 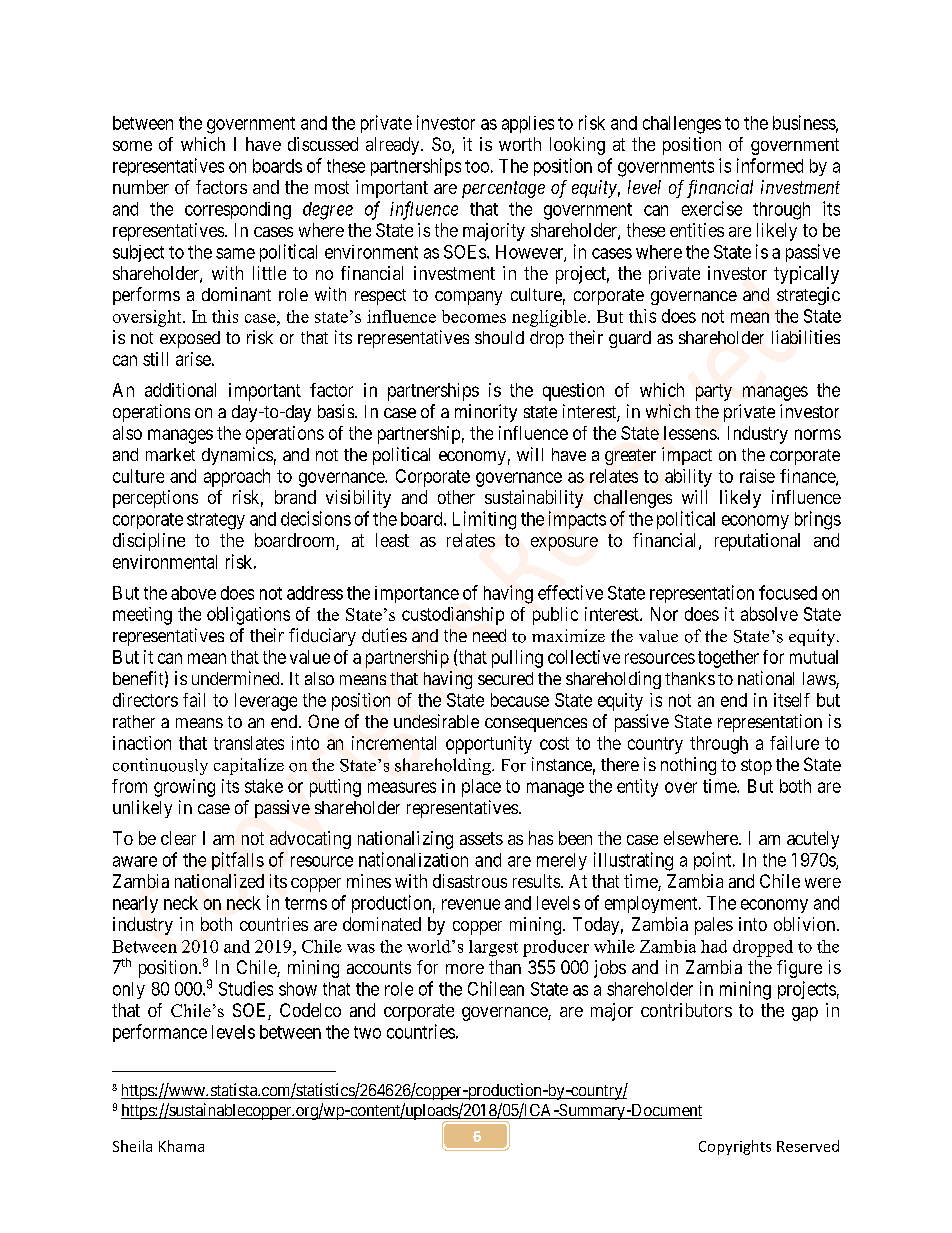 What do you see at coordinates (756, 767) in the screenshot?
I see `stop` at bounding box center [756, 767].
